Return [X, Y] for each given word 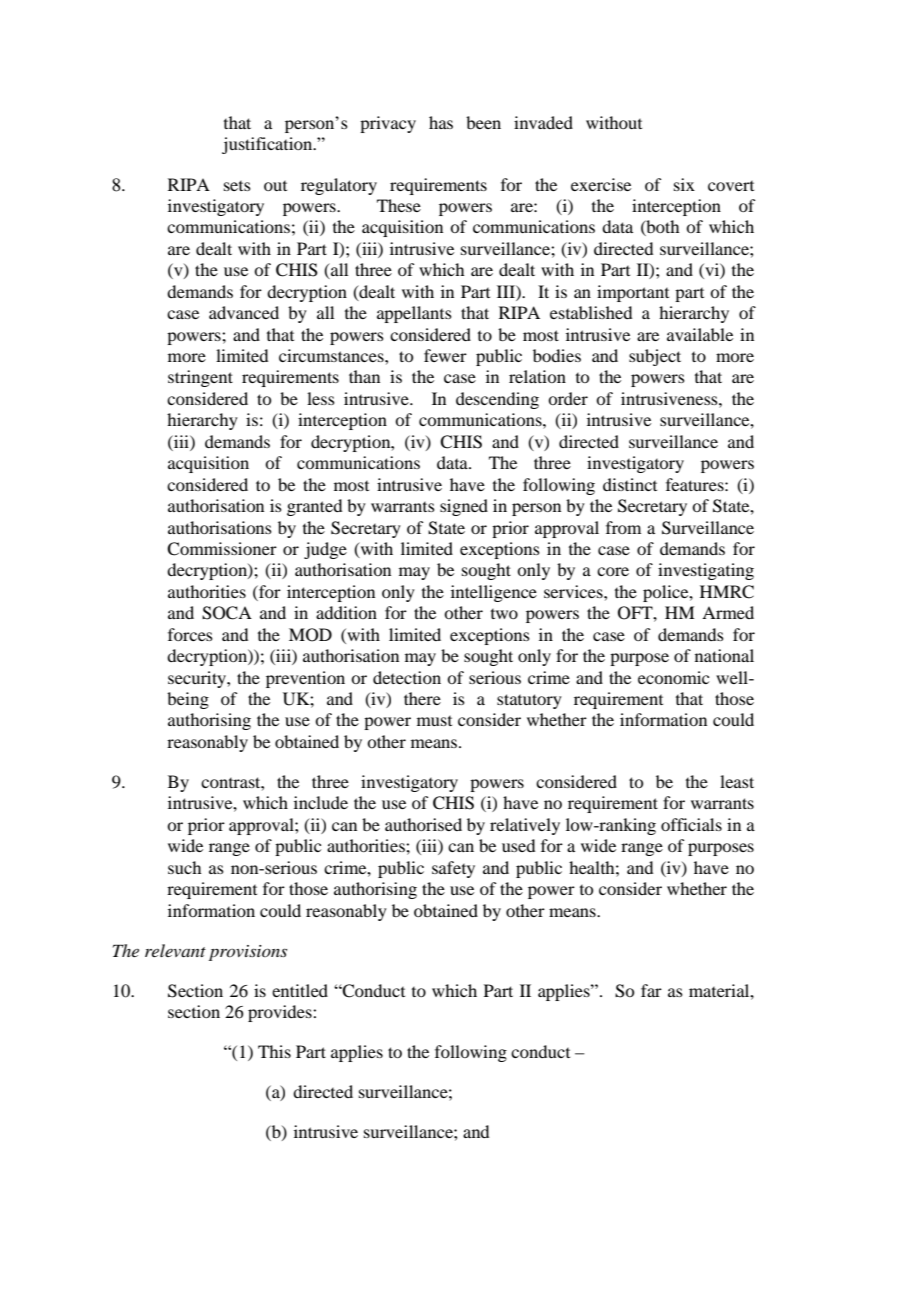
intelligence [494, 593]
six [684, 184]
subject [655, 357]
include [321, 802]
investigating [706, 571]
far [651, 990]
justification [268, 145]
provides [281, 1013]
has [441, 122]
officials [691, 824]
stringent [200, 378]
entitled [300, 990]
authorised [423, 824]
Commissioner [222, 549]
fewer [445, 355]
